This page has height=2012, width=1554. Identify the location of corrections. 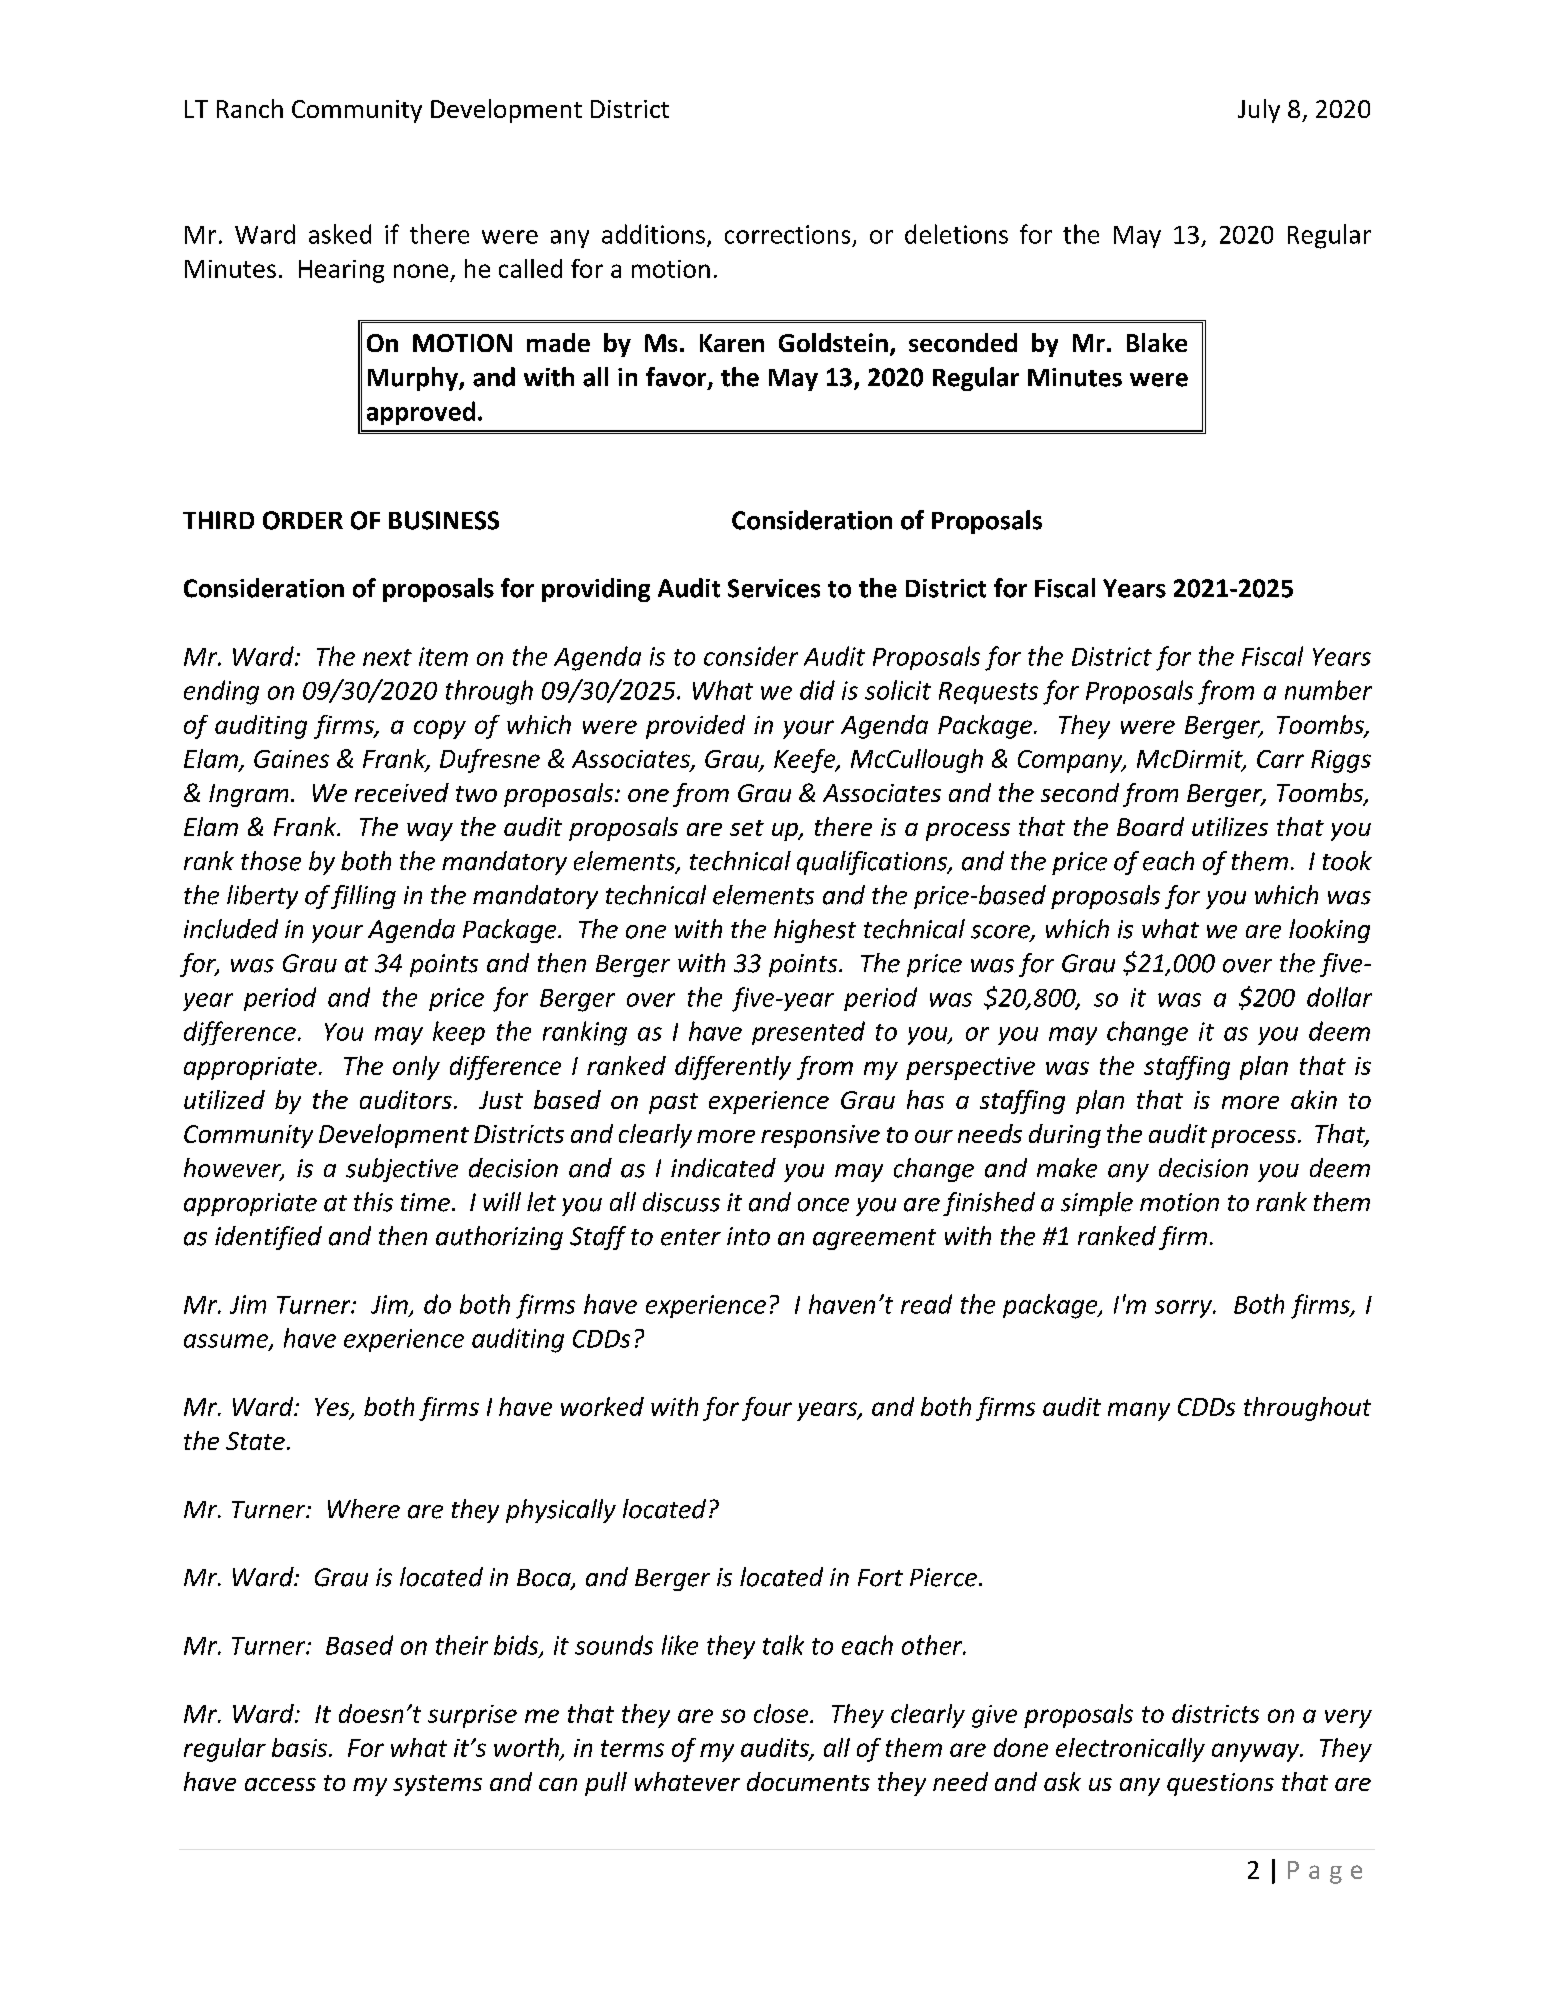
(787, 234).
